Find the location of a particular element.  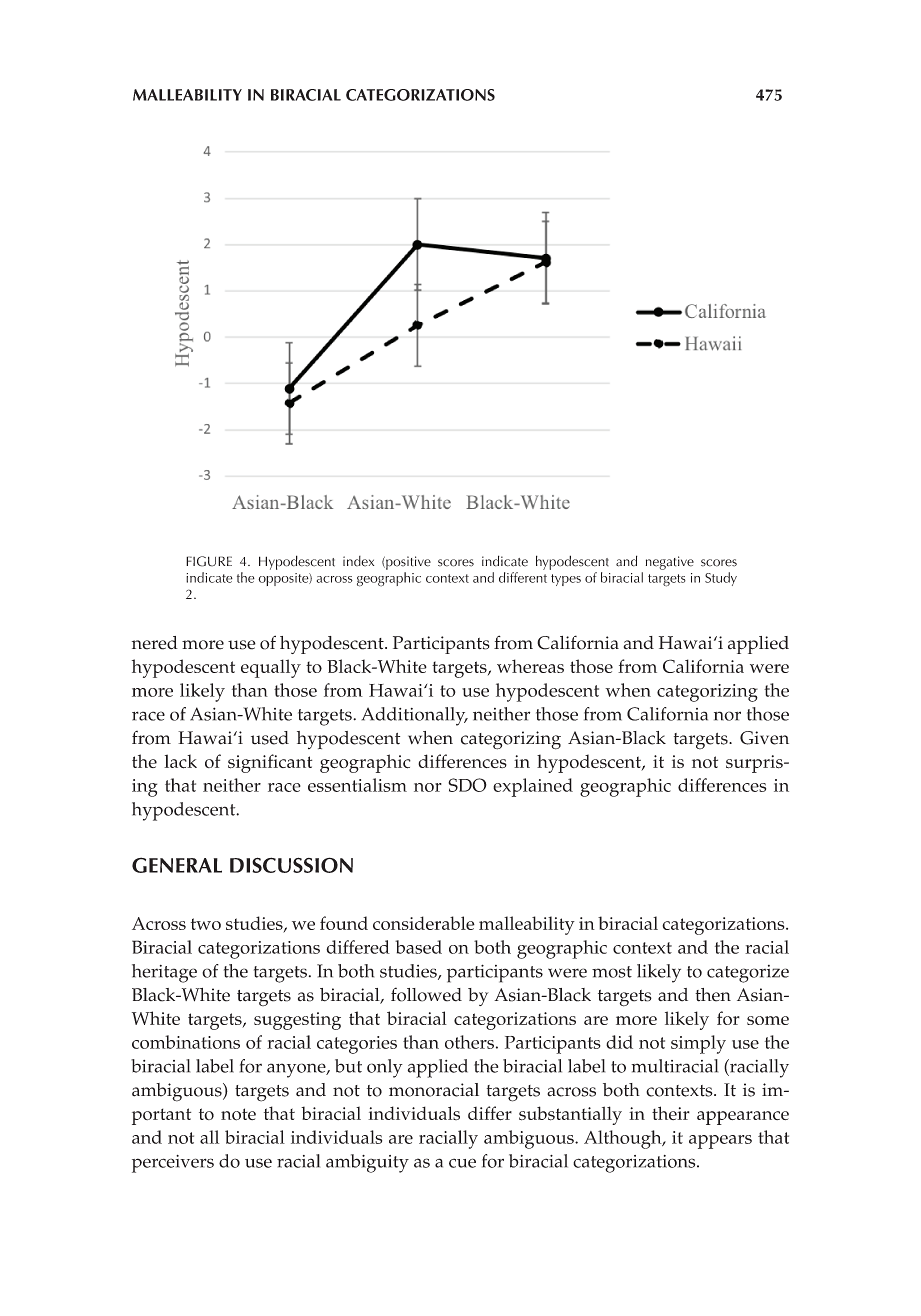

types is located at coordinates (566, 580).
